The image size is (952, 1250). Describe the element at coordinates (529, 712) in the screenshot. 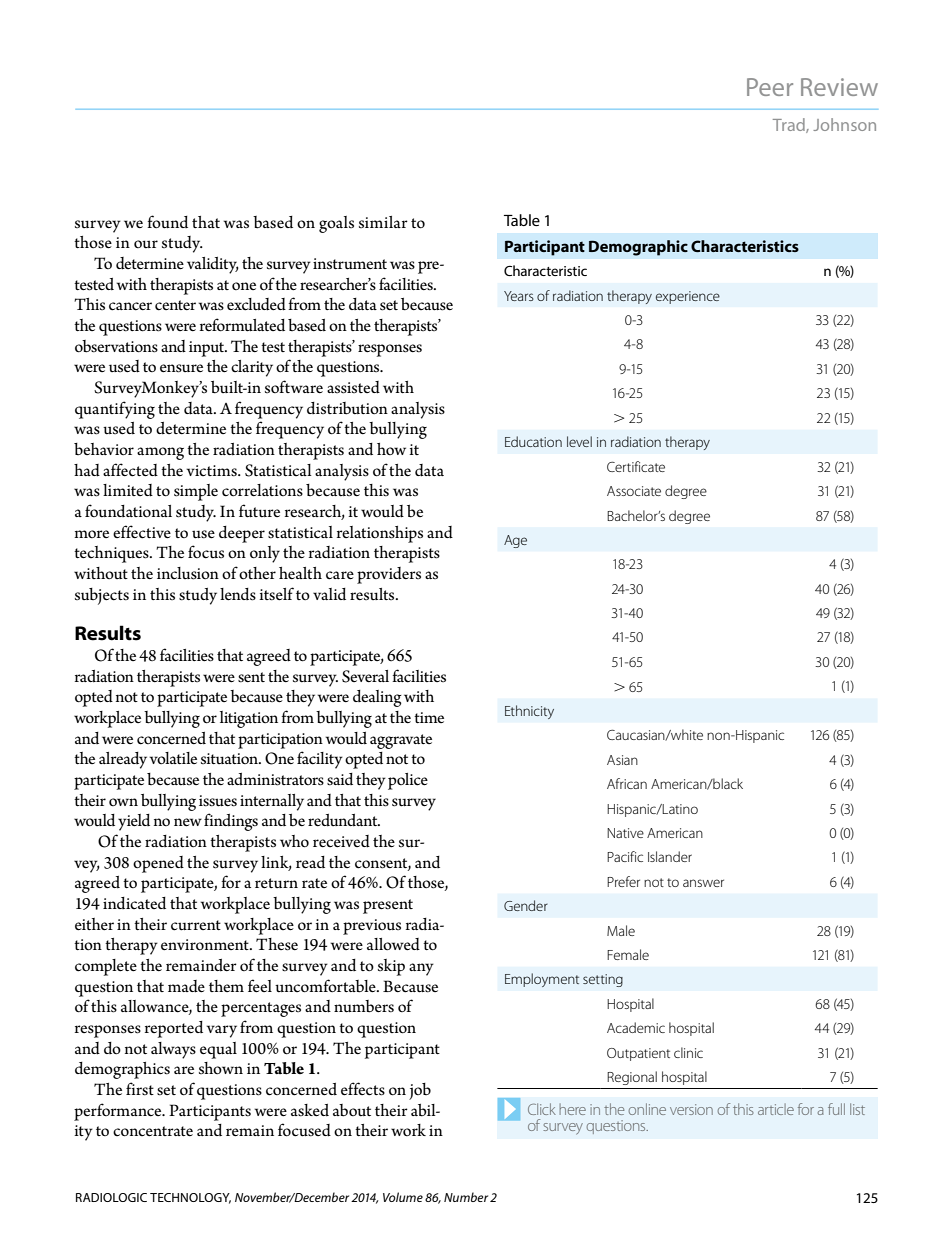

I see `Ethnicity` at that location.
